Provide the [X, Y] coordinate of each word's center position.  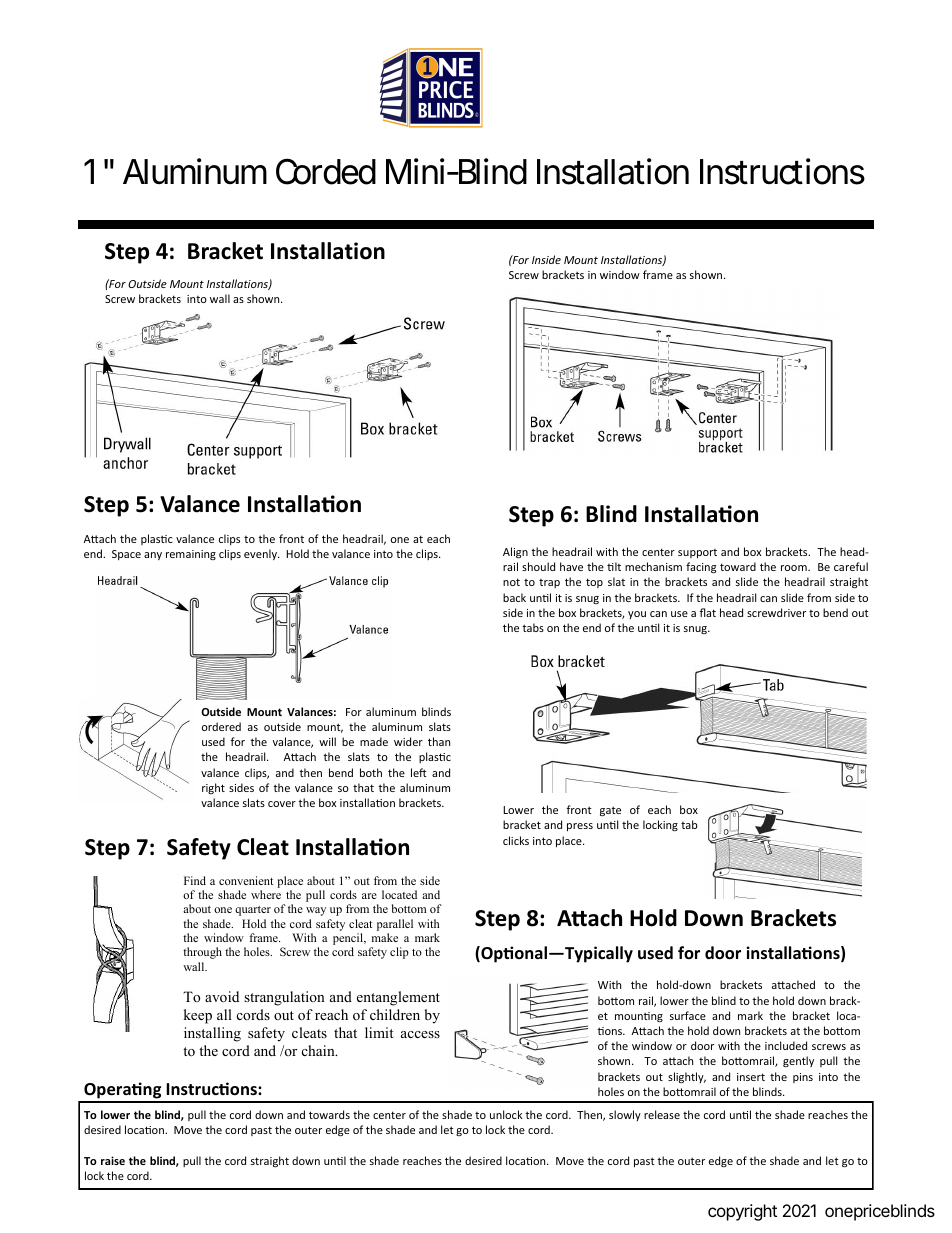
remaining [191, 555]
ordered [221, 726]
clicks [516, 840]
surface [688, 1015]
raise [113, 1160]
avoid [222, 996]
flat [707, 612]
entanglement [398, 998]
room [795, 568]
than [439, 741]
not [511, 582]
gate [610, 811]
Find [195, 880]
